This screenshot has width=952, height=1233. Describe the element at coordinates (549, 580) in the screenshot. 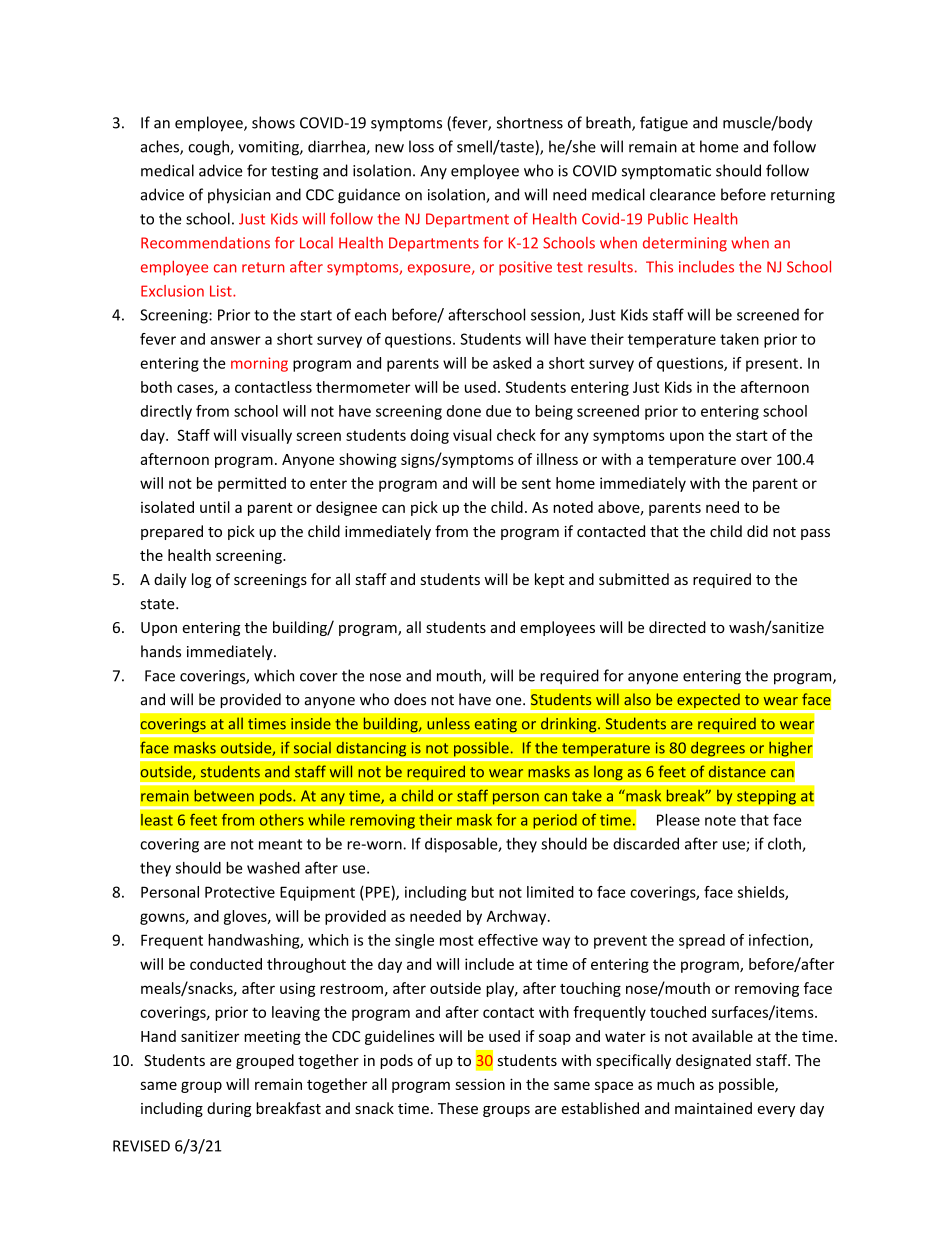

I see `kept` at that location.
